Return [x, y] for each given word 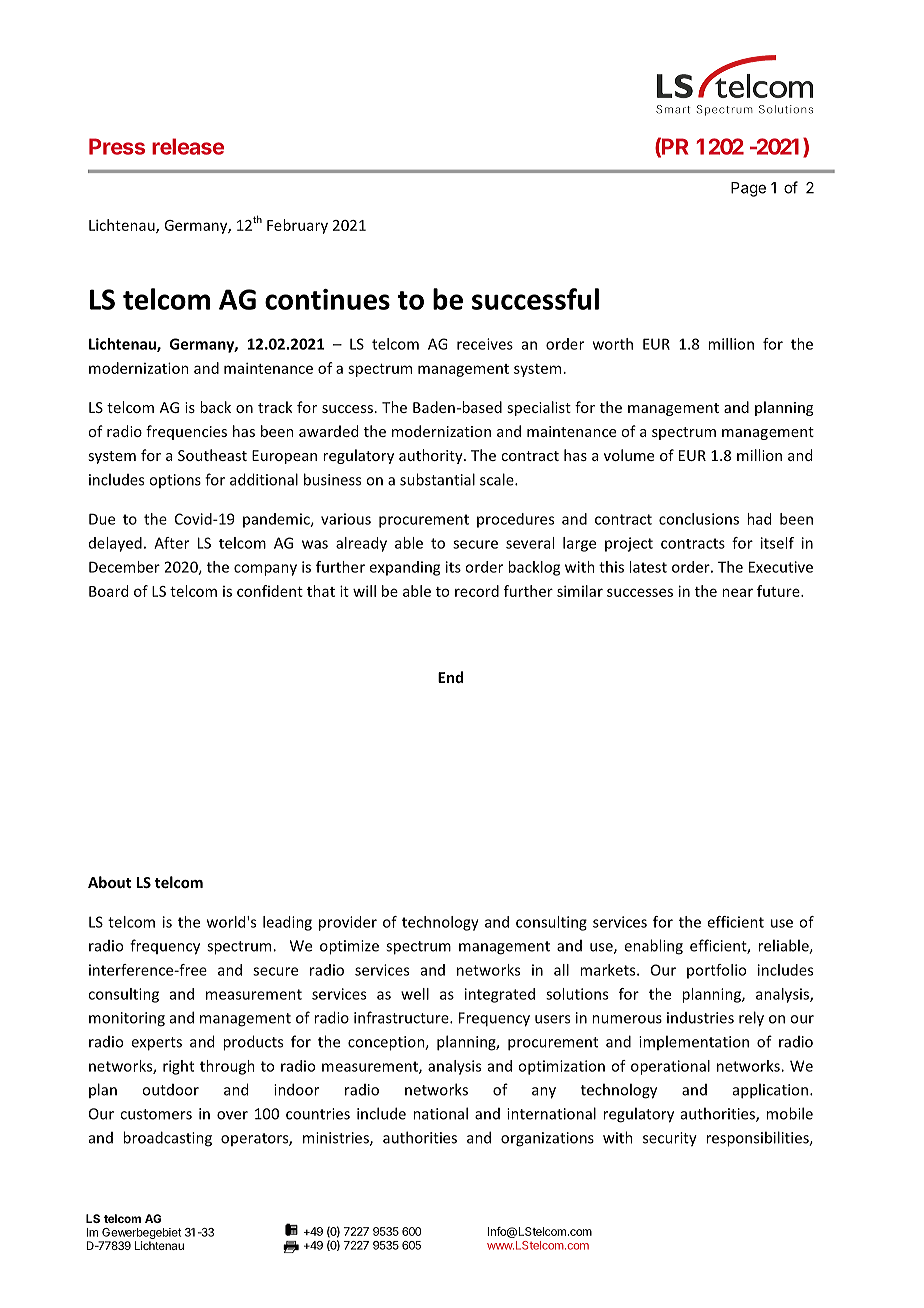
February [297, 226]
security [670, 1139]
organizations [547, 1139]
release [188, 146]
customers [156, 1114]
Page [748, 189]
